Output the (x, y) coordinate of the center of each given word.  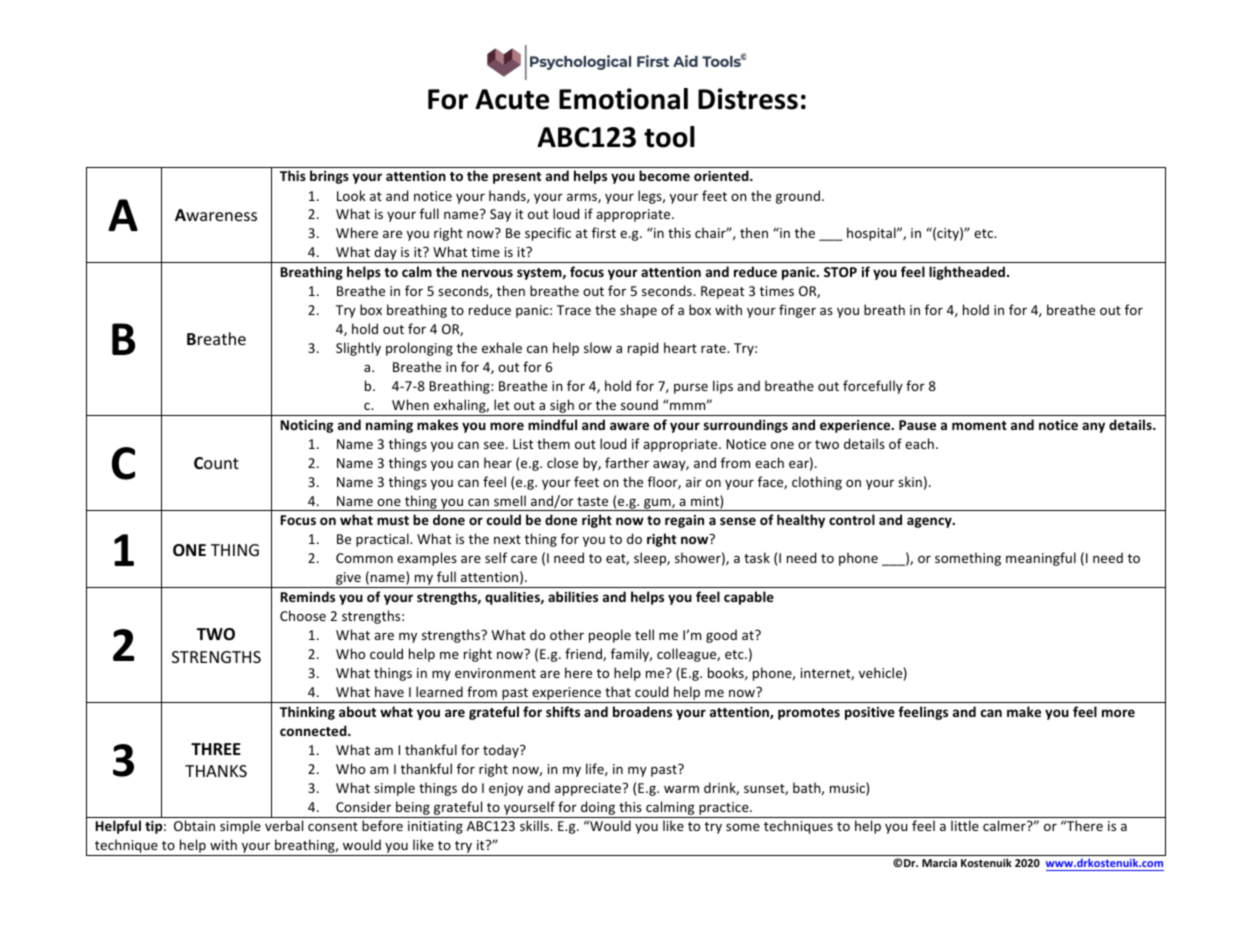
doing (598, 809)
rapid (643, 349)
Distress (748, 99)
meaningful (1041, 559)
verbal (284, 825)
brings (329, 177)
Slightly (358, 349)
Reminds (307, 596)
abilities (573, 596)
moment (979, 425)
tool (669, 137)
